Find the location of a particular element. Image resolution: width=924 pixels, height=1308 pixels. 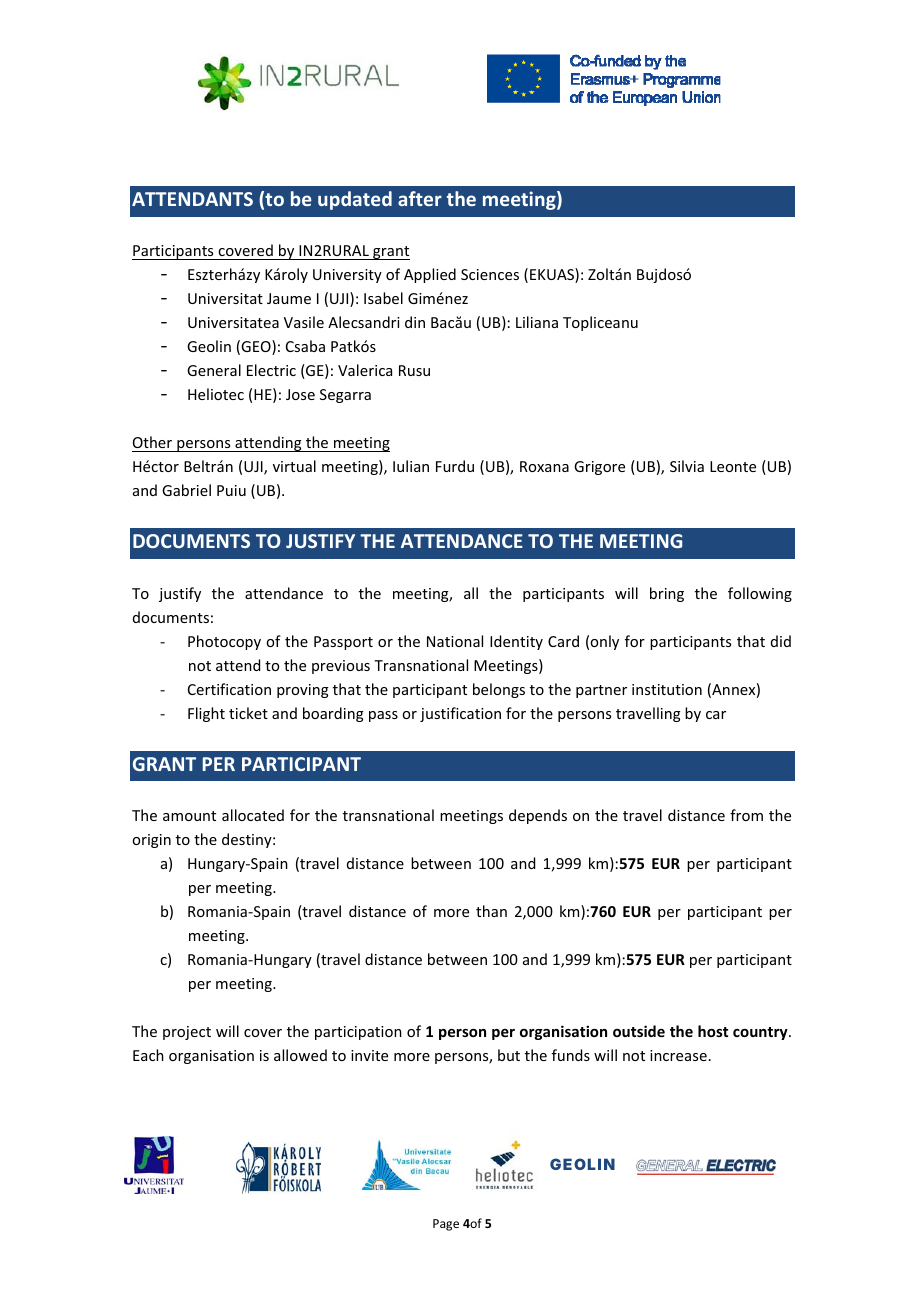

from is located at coordinates (746, 815).
